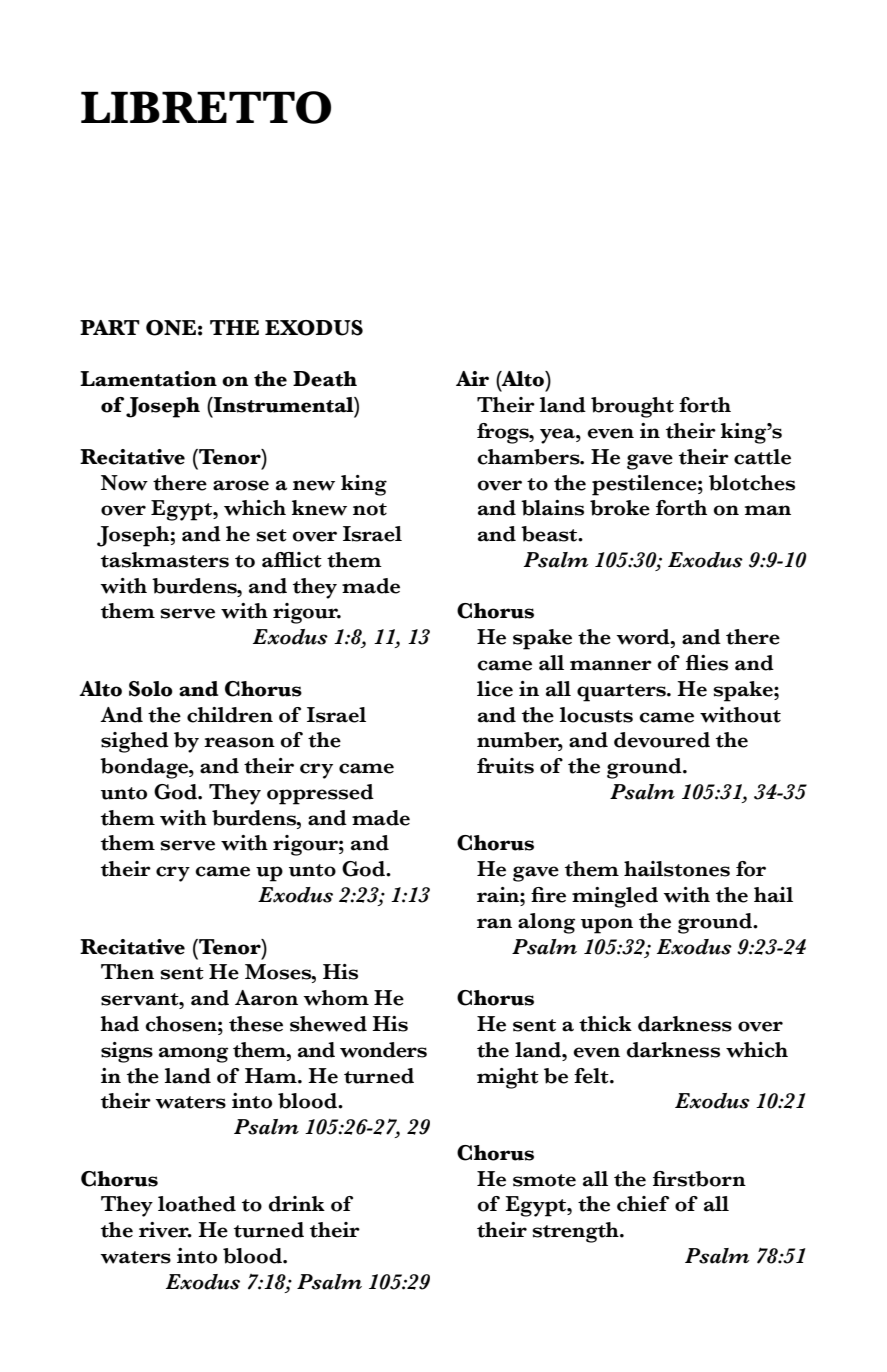 The image size is (887, 1372). What do you see at coordinates (197, 1204) in the page?
I see `loathed` at bounding box center [197, 1204].
